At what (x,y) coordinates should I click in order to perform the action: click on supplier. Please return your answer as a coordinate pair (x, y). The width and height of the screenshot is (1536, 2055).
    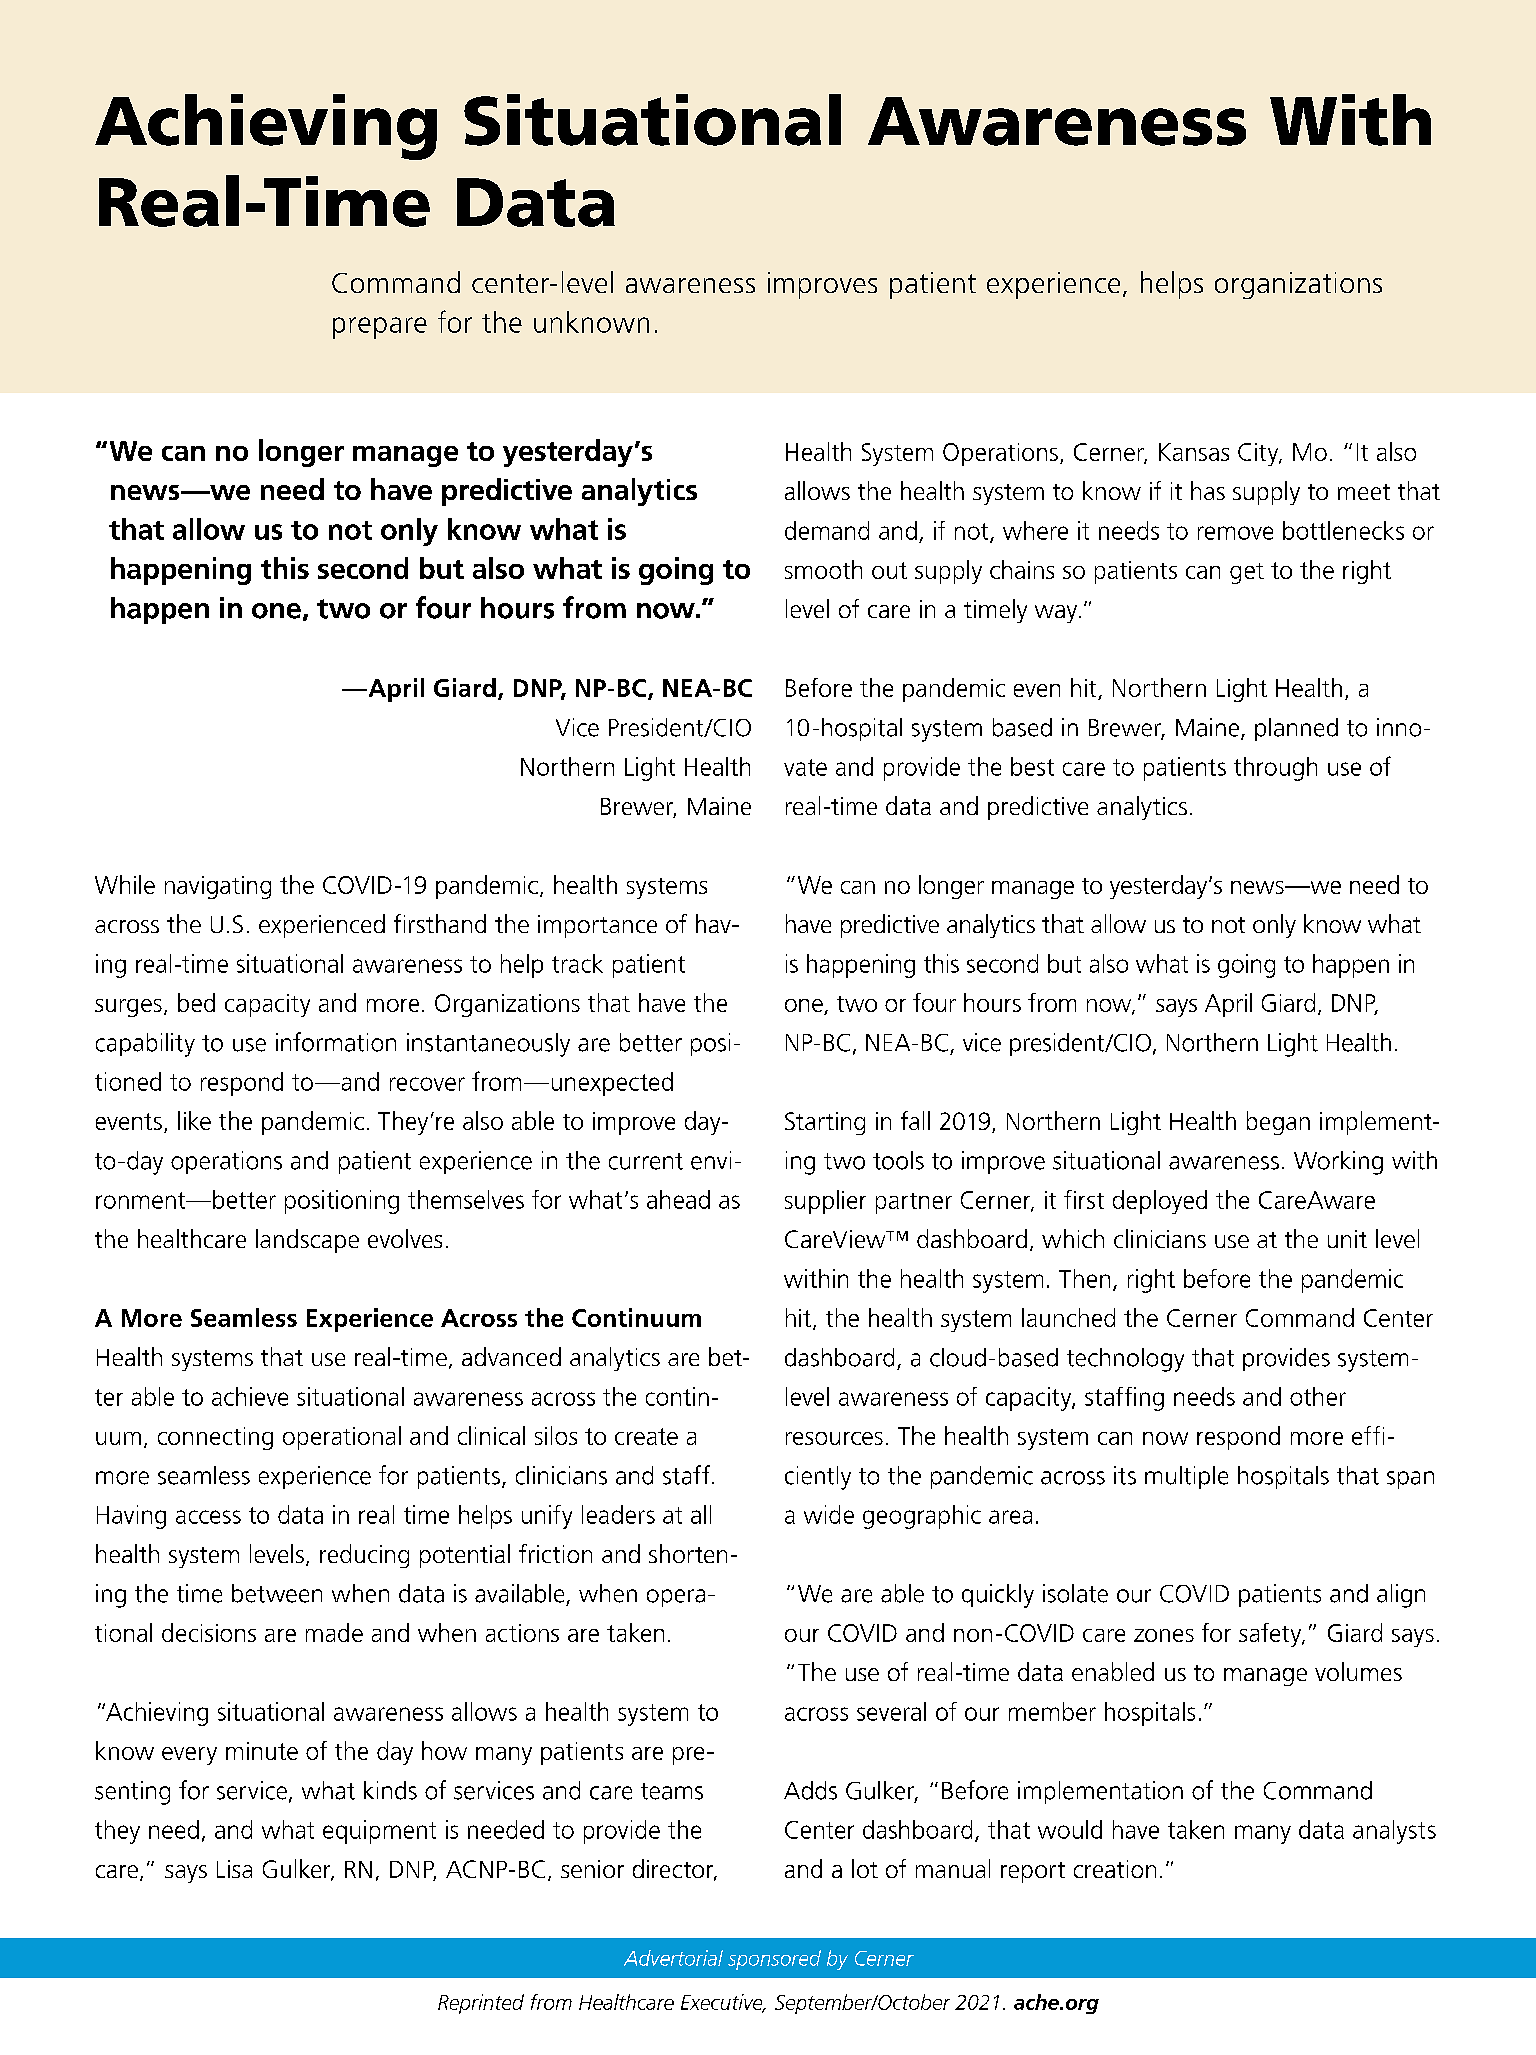
    Looking at the image, I should click on (825, 1202).
